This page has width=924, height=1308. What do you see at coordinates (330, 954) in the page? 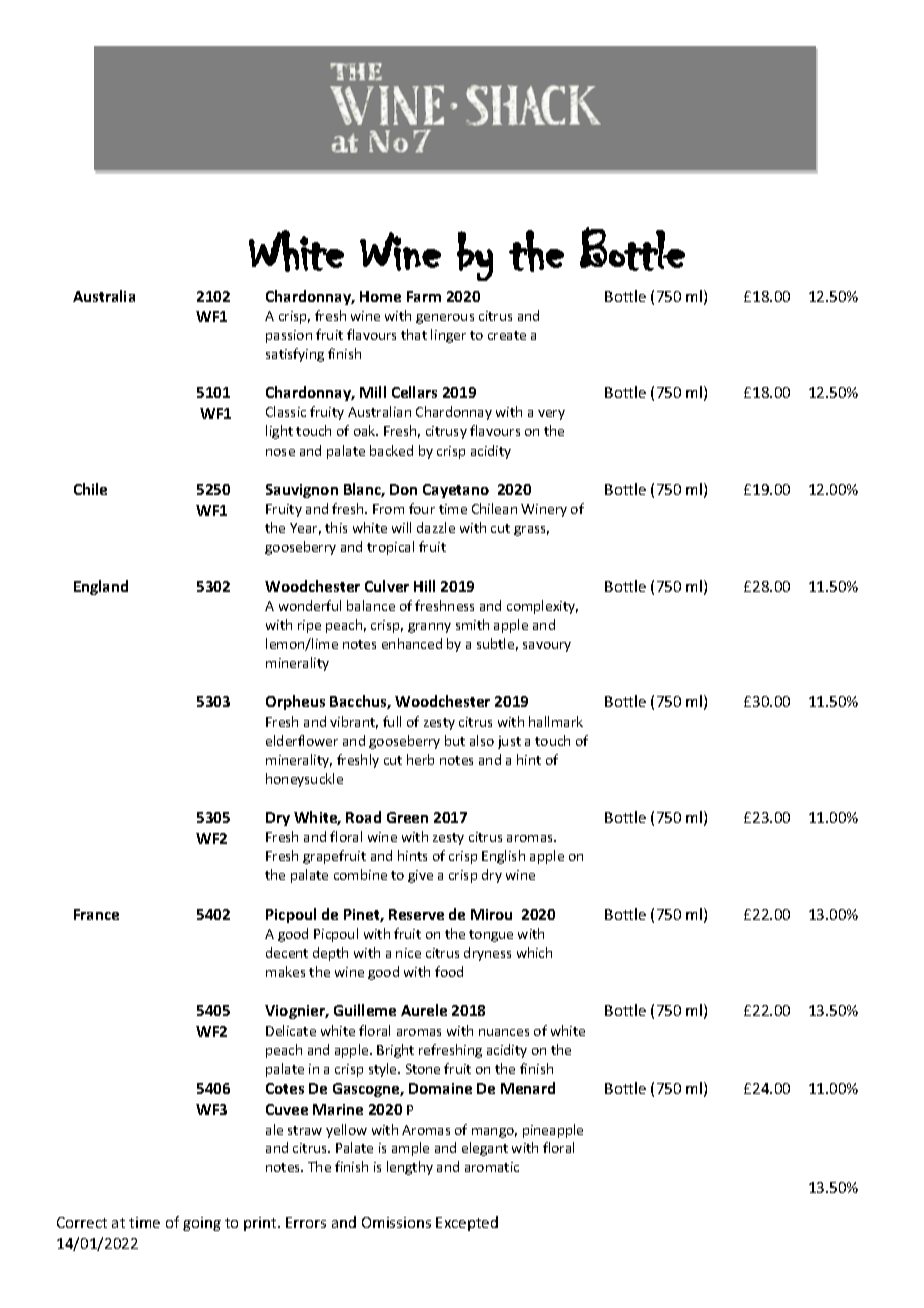
I see `depth` at bounding box center [330, 954].
